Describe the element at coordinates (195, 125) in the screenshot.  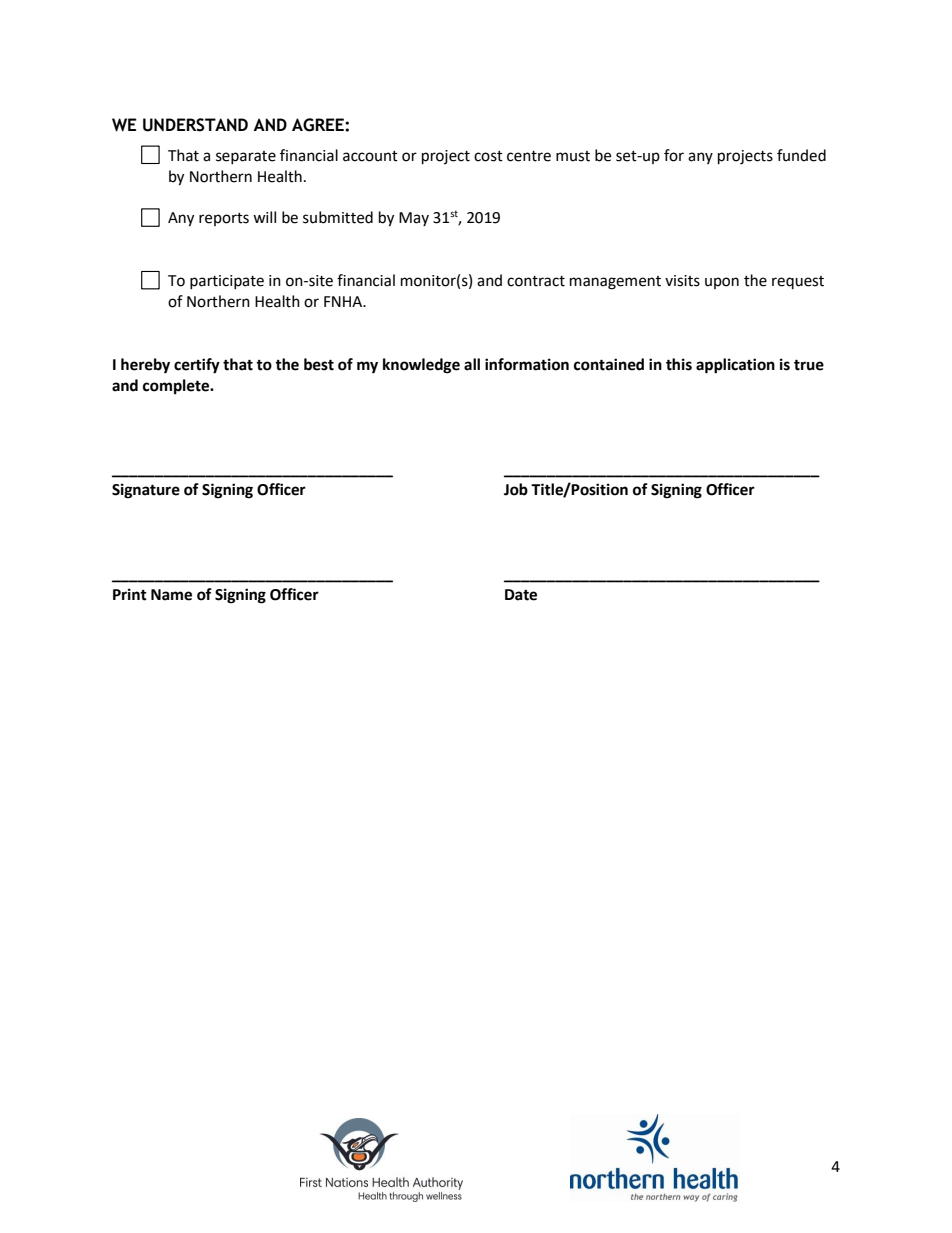
I see `UNDERSTAND` at that location.
